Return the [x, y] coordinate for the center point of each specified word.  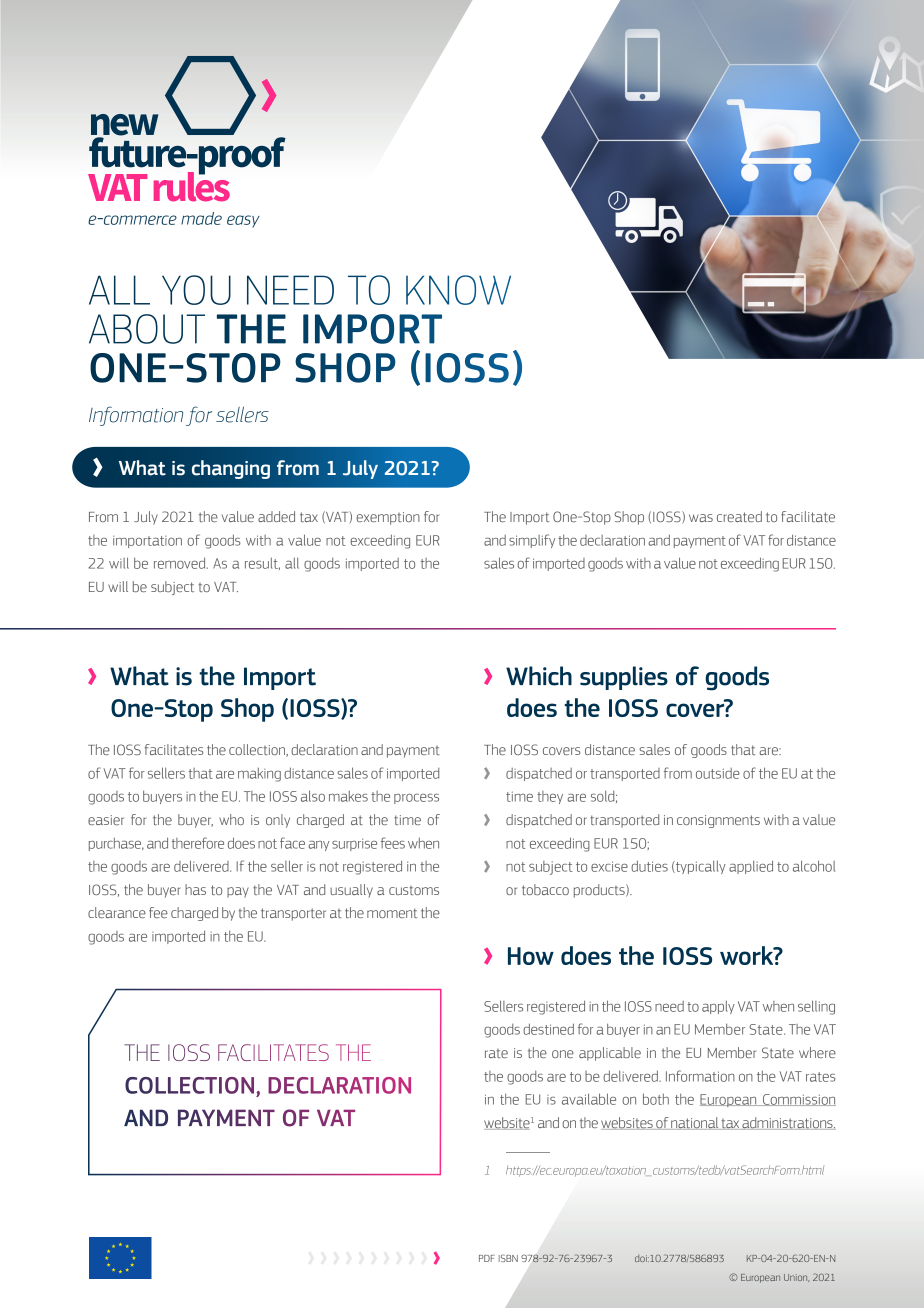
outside [718, 773]
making [259, 775]
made [201, 218]
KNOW [458, 290]
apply [718, 1007]
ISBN [508, 1258]
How [531, 956]
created [739, 516]
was [701, 518]
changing [231, 469]
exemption [388, 518]
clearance [117, 912]
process [416, 799]
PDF [487, 1258]
